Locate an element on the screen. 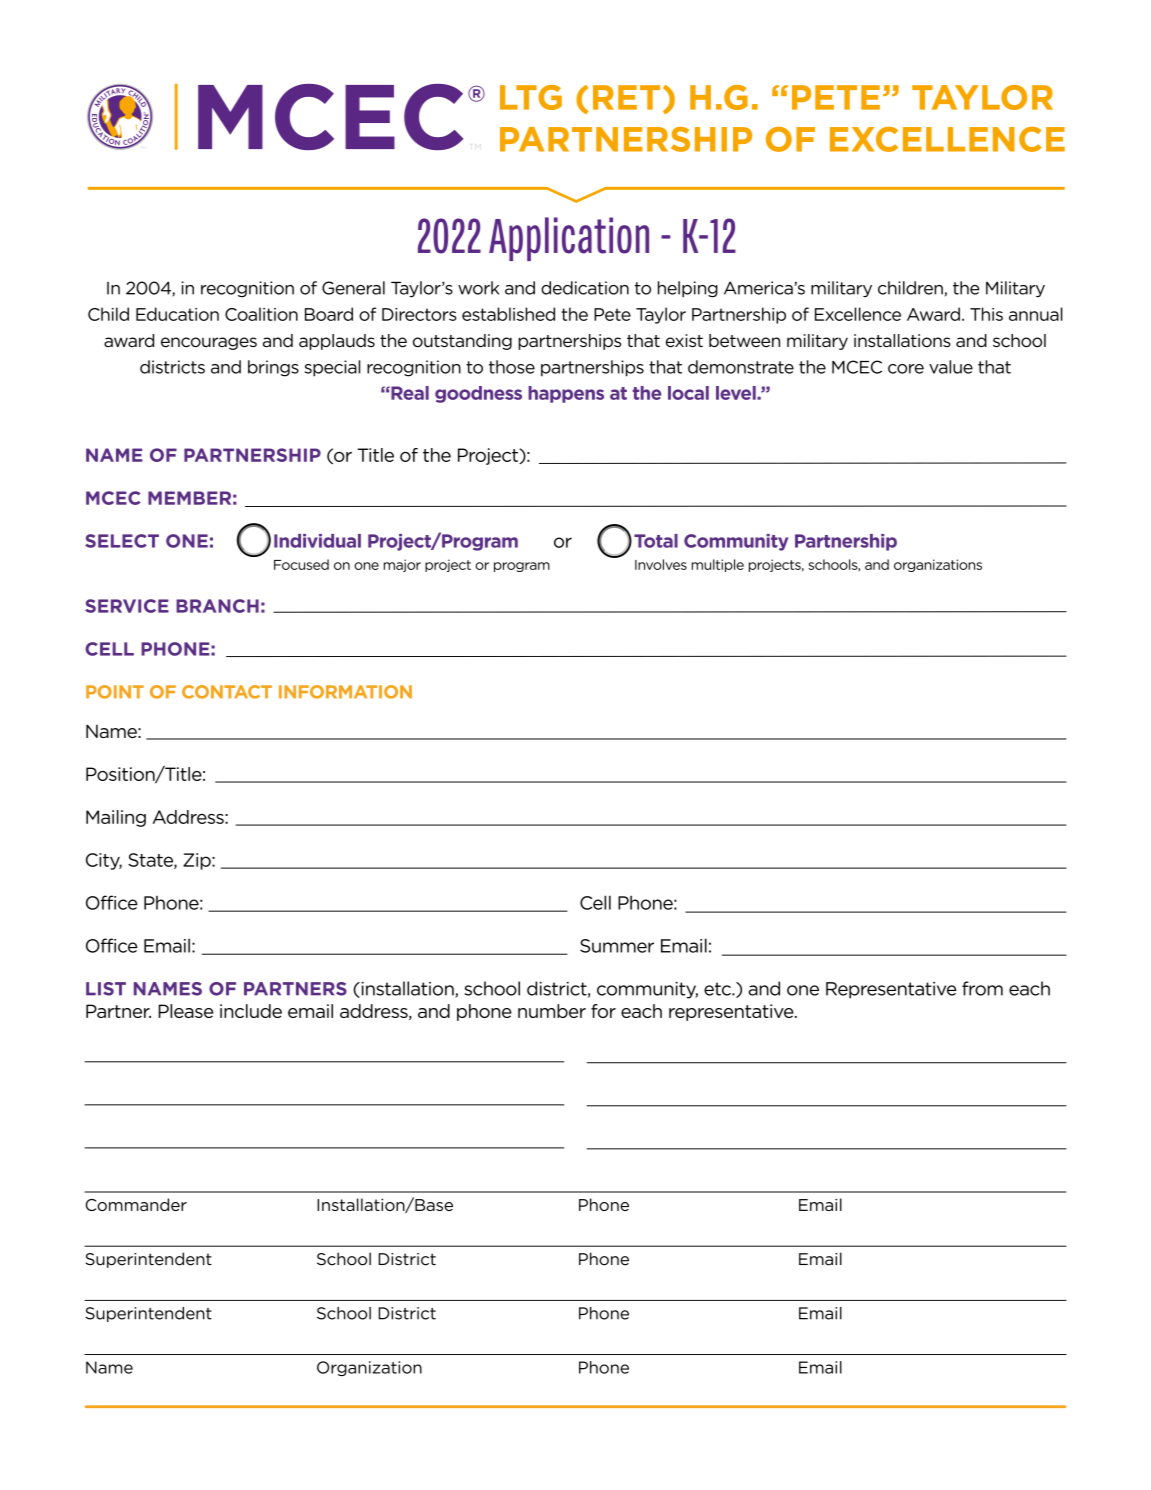 The height and width of the screenshot is (1490, 1151). core is located at coordinates (906, 369).
